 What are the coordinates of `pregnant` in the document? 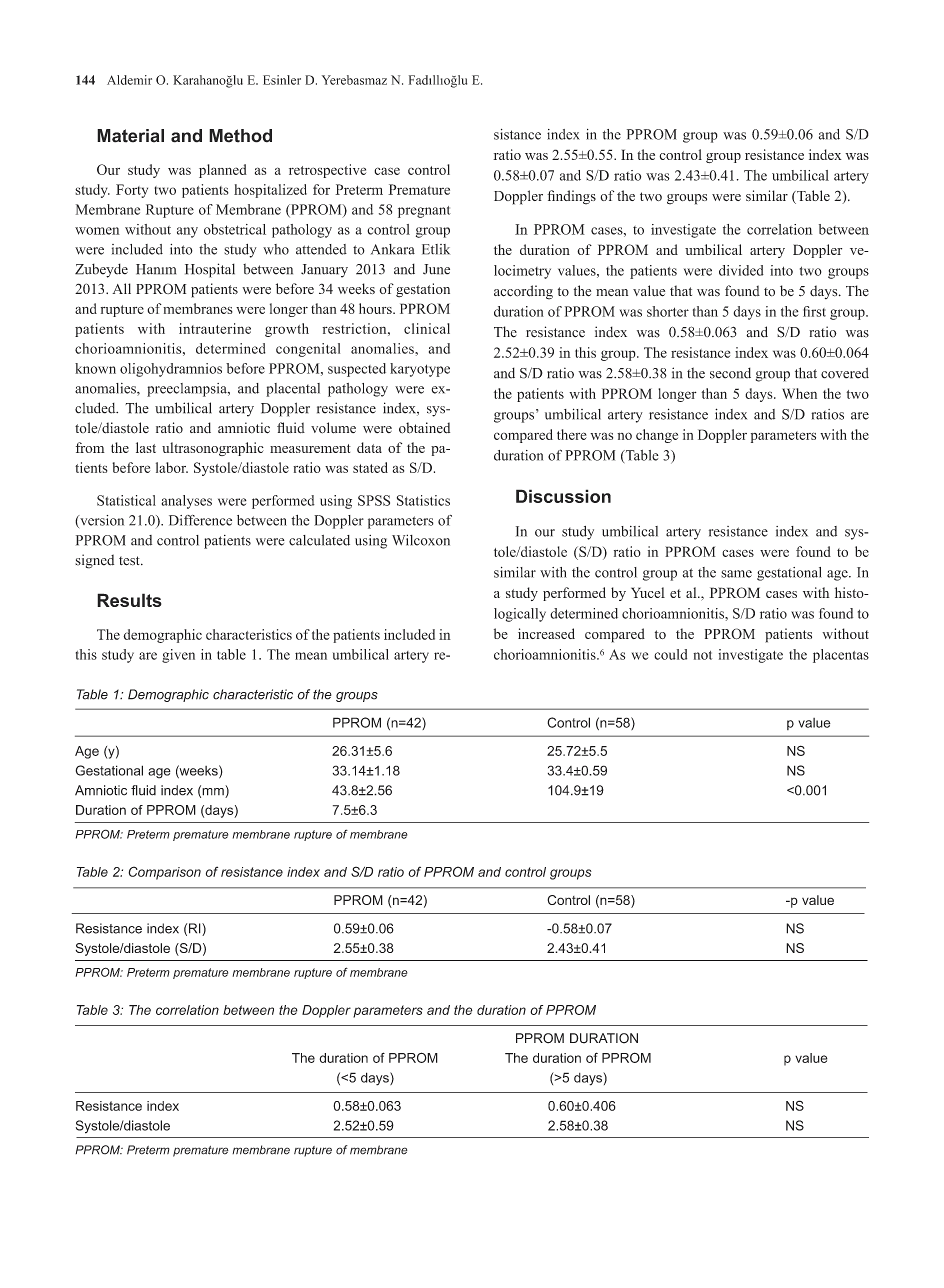 It's located at (424, 212).
